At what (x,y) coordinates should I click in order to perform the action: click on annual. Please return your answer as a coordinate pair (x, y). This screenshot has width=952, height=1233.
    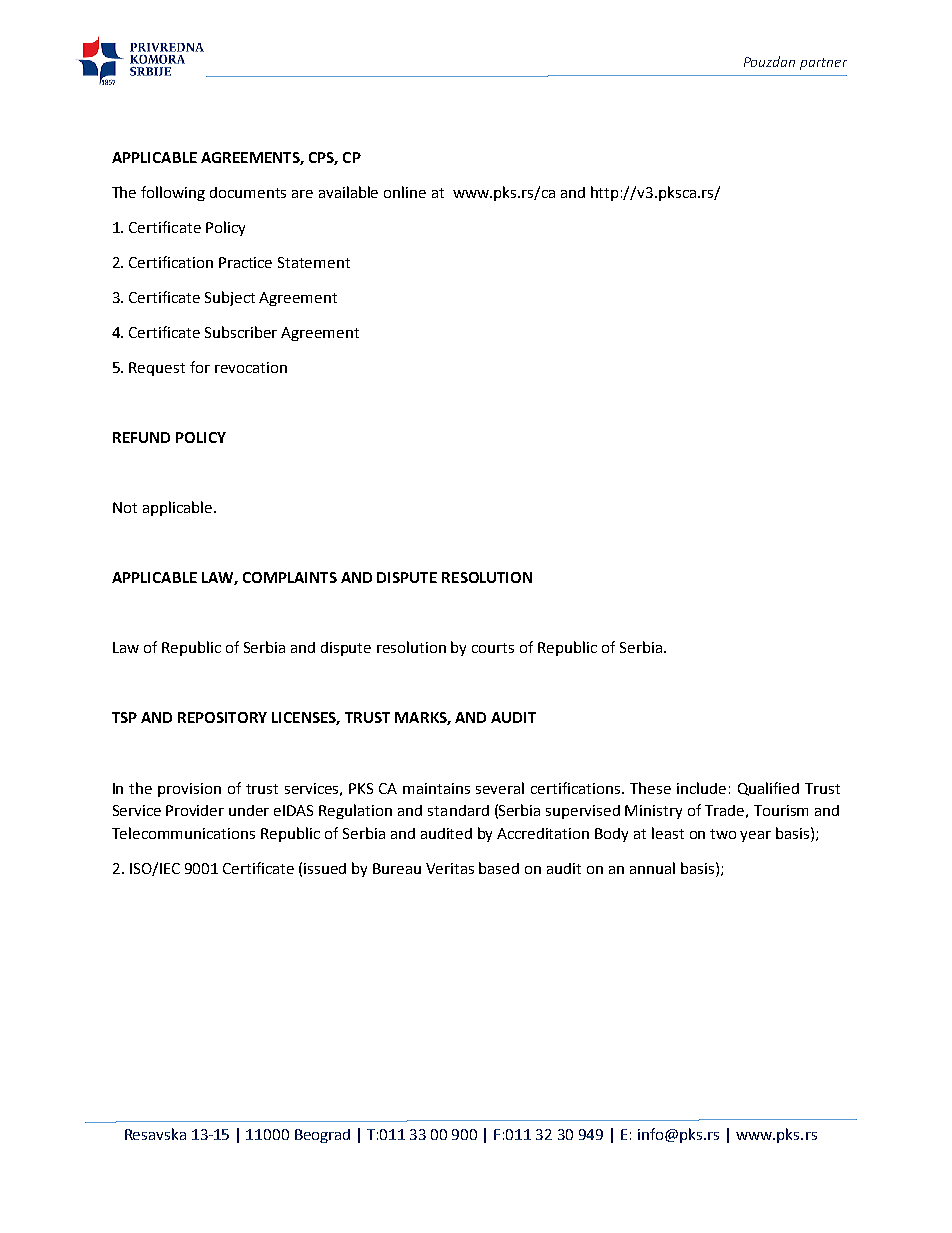
    Looking at the image, I should click on (652, 868).
